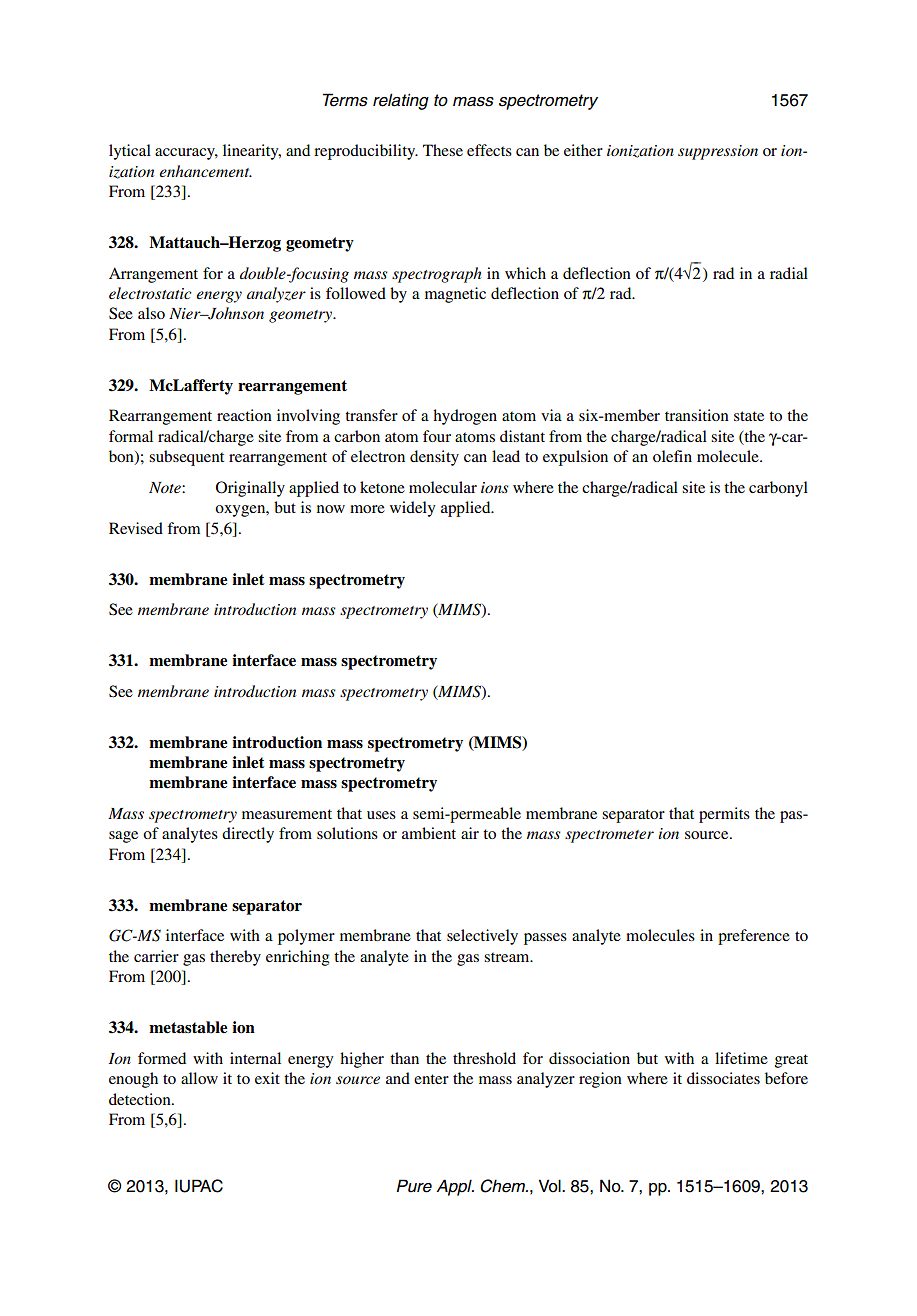 This screenshot has height=1316, width=917. What do you see at coordinates (150, 293) in the screenshot?
I see `electrostatic` at bounding box center [150, 293].
